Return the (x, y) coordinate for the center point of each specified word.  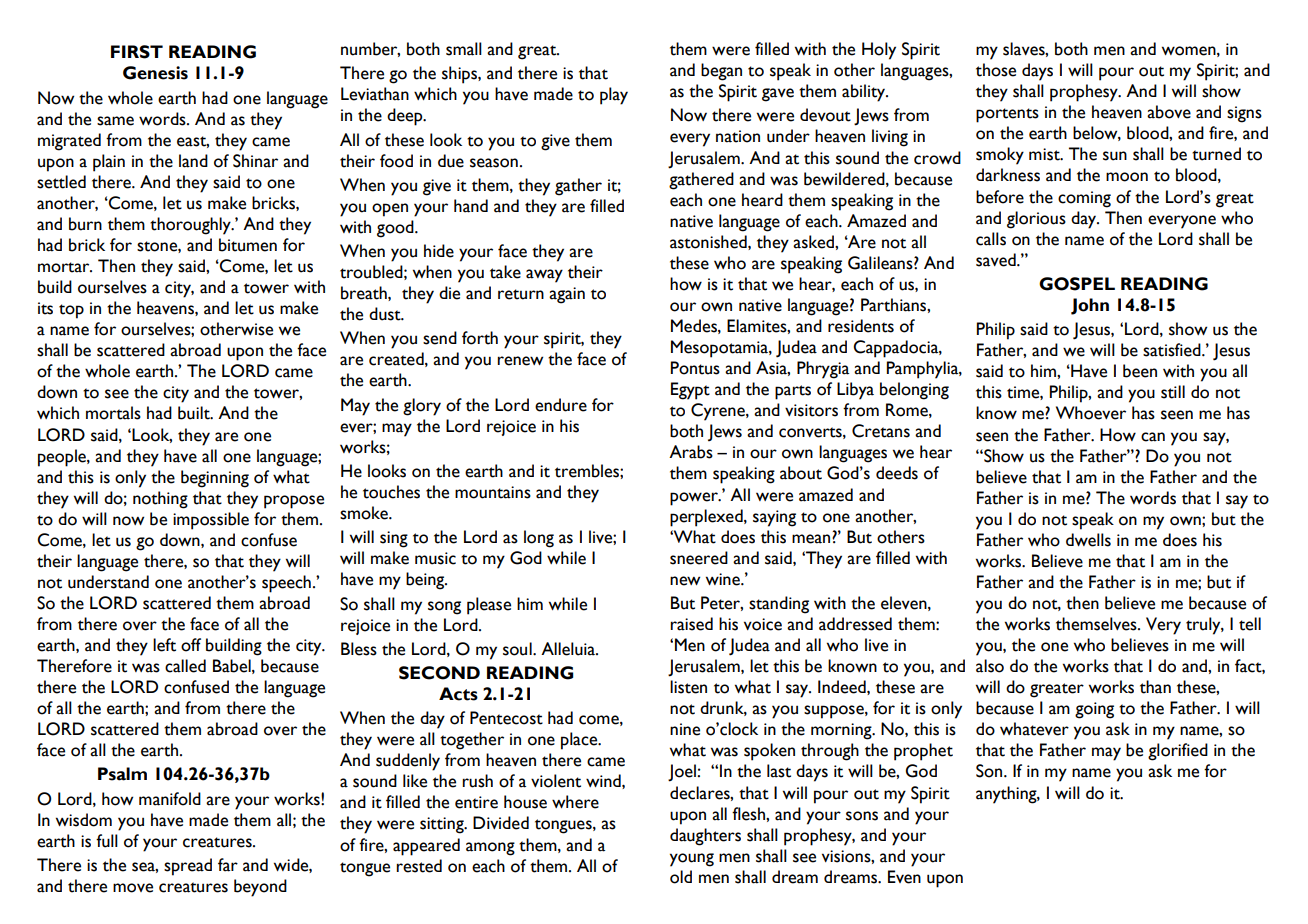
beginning (215, 479)
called (185, 666)
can (1153, 437)
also (990, 666)
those (996, 70)
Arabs (691, 452)
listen (688, 687)
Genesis (155, 73)
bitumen (248, 245)
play (614, 96)
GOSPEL (1077, 284)
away (544, 276)
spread (188, 867)
